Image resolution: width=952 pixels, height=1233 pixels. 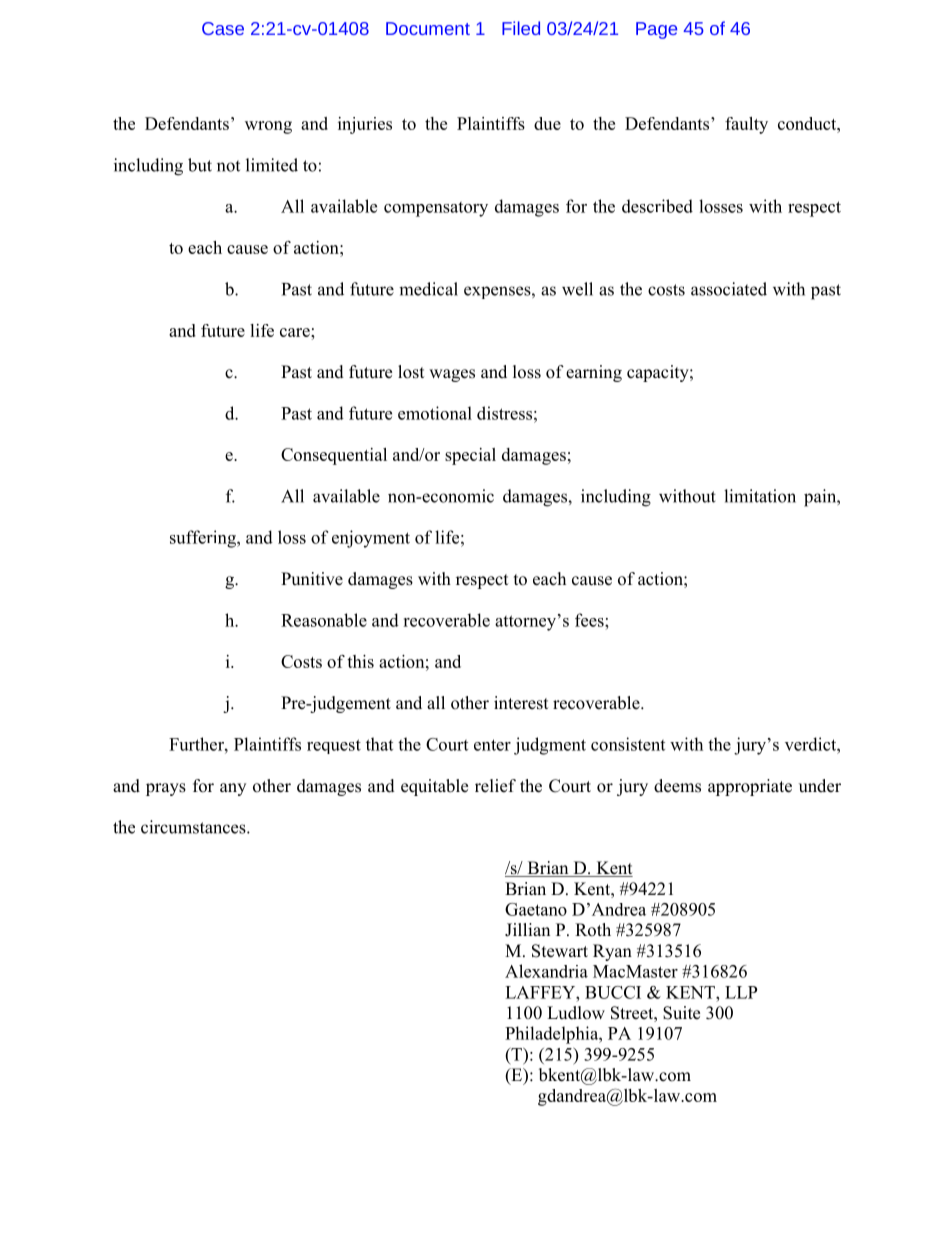 I want to click on LLP, so click(x=741, y=992).
